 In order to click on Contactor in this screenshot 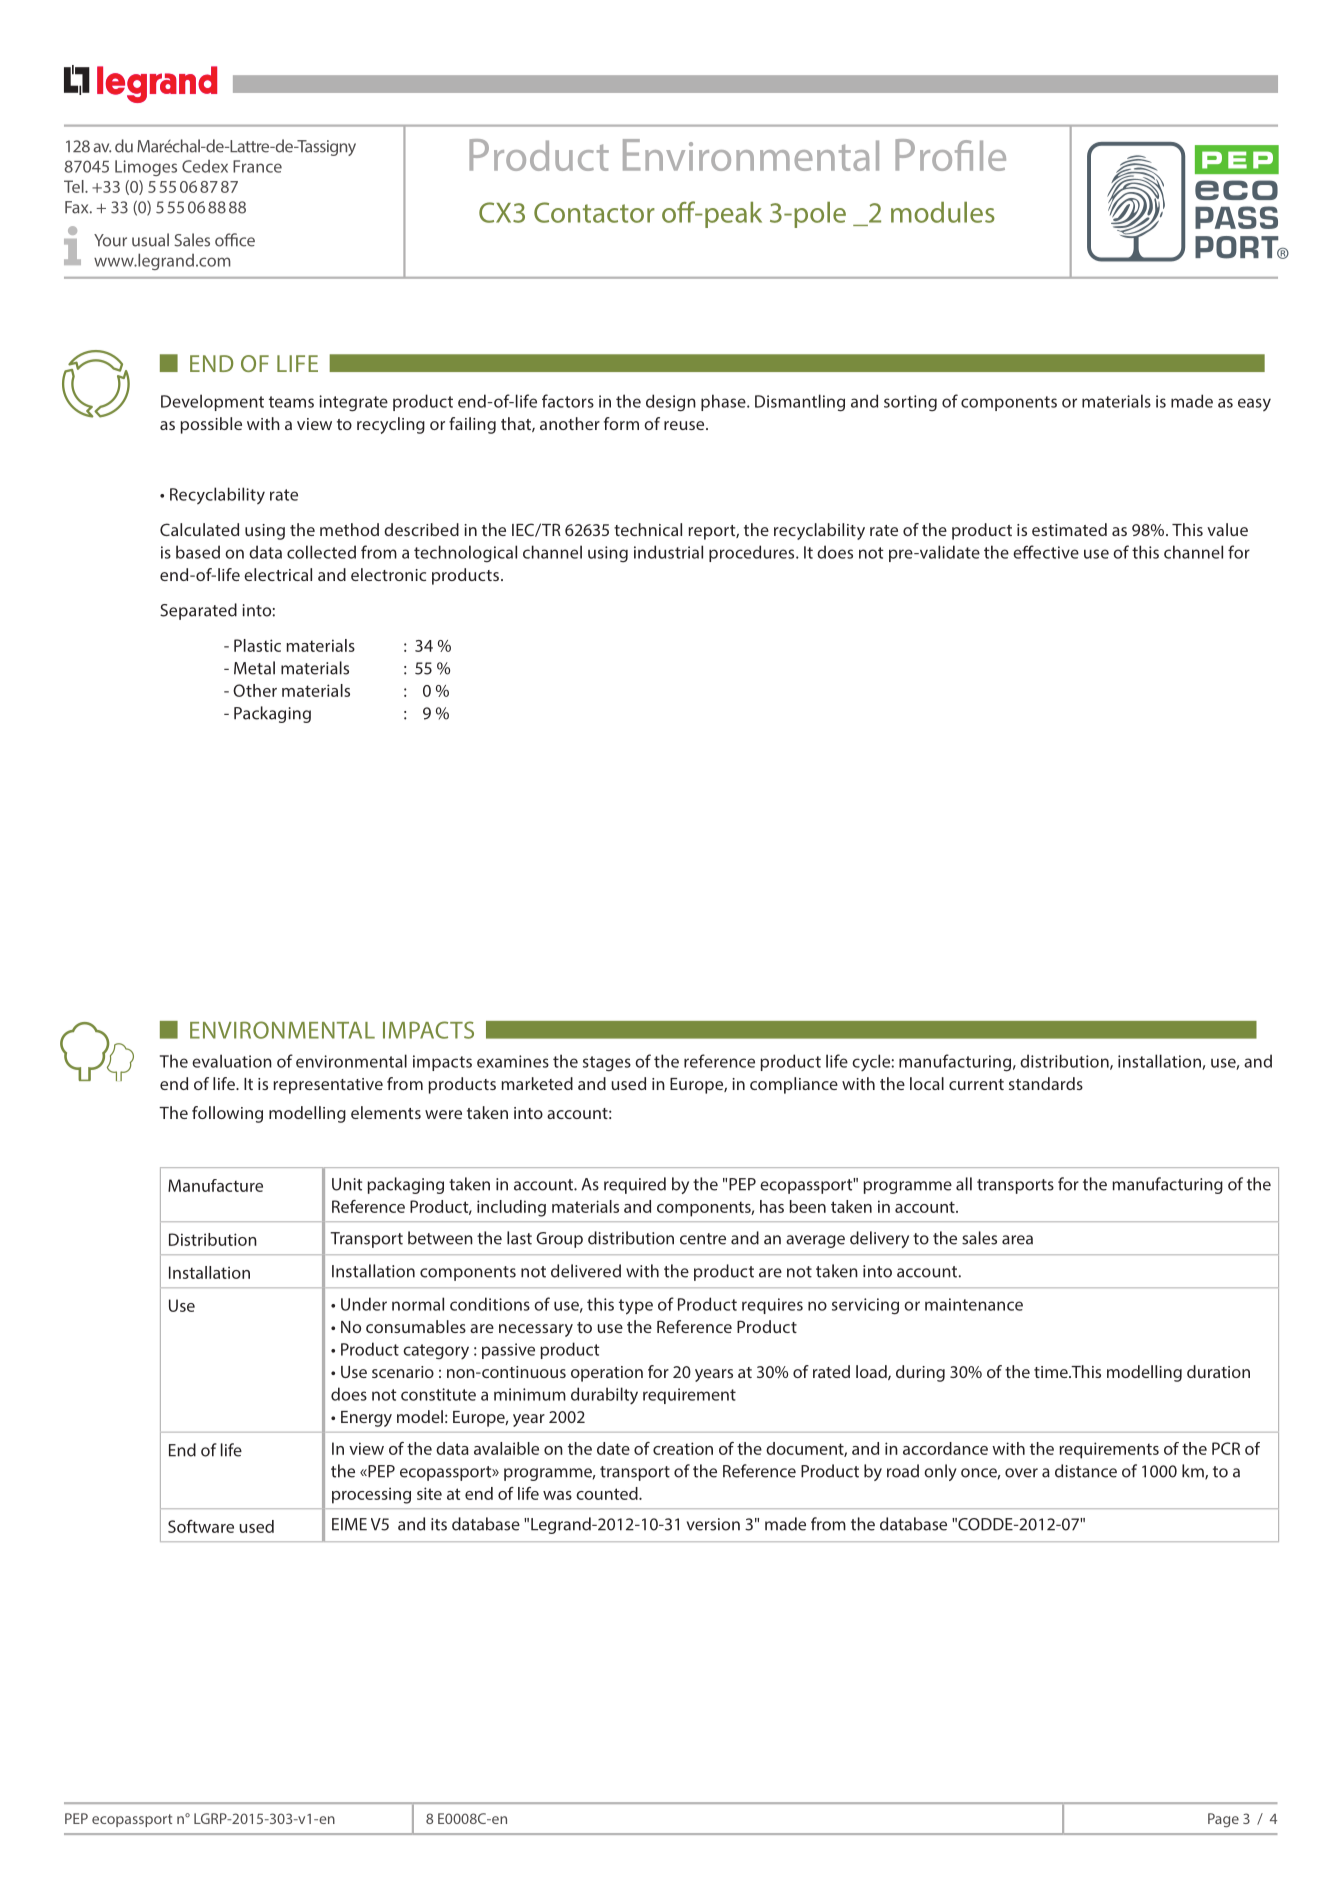, I will do `click(594, 212)`.
